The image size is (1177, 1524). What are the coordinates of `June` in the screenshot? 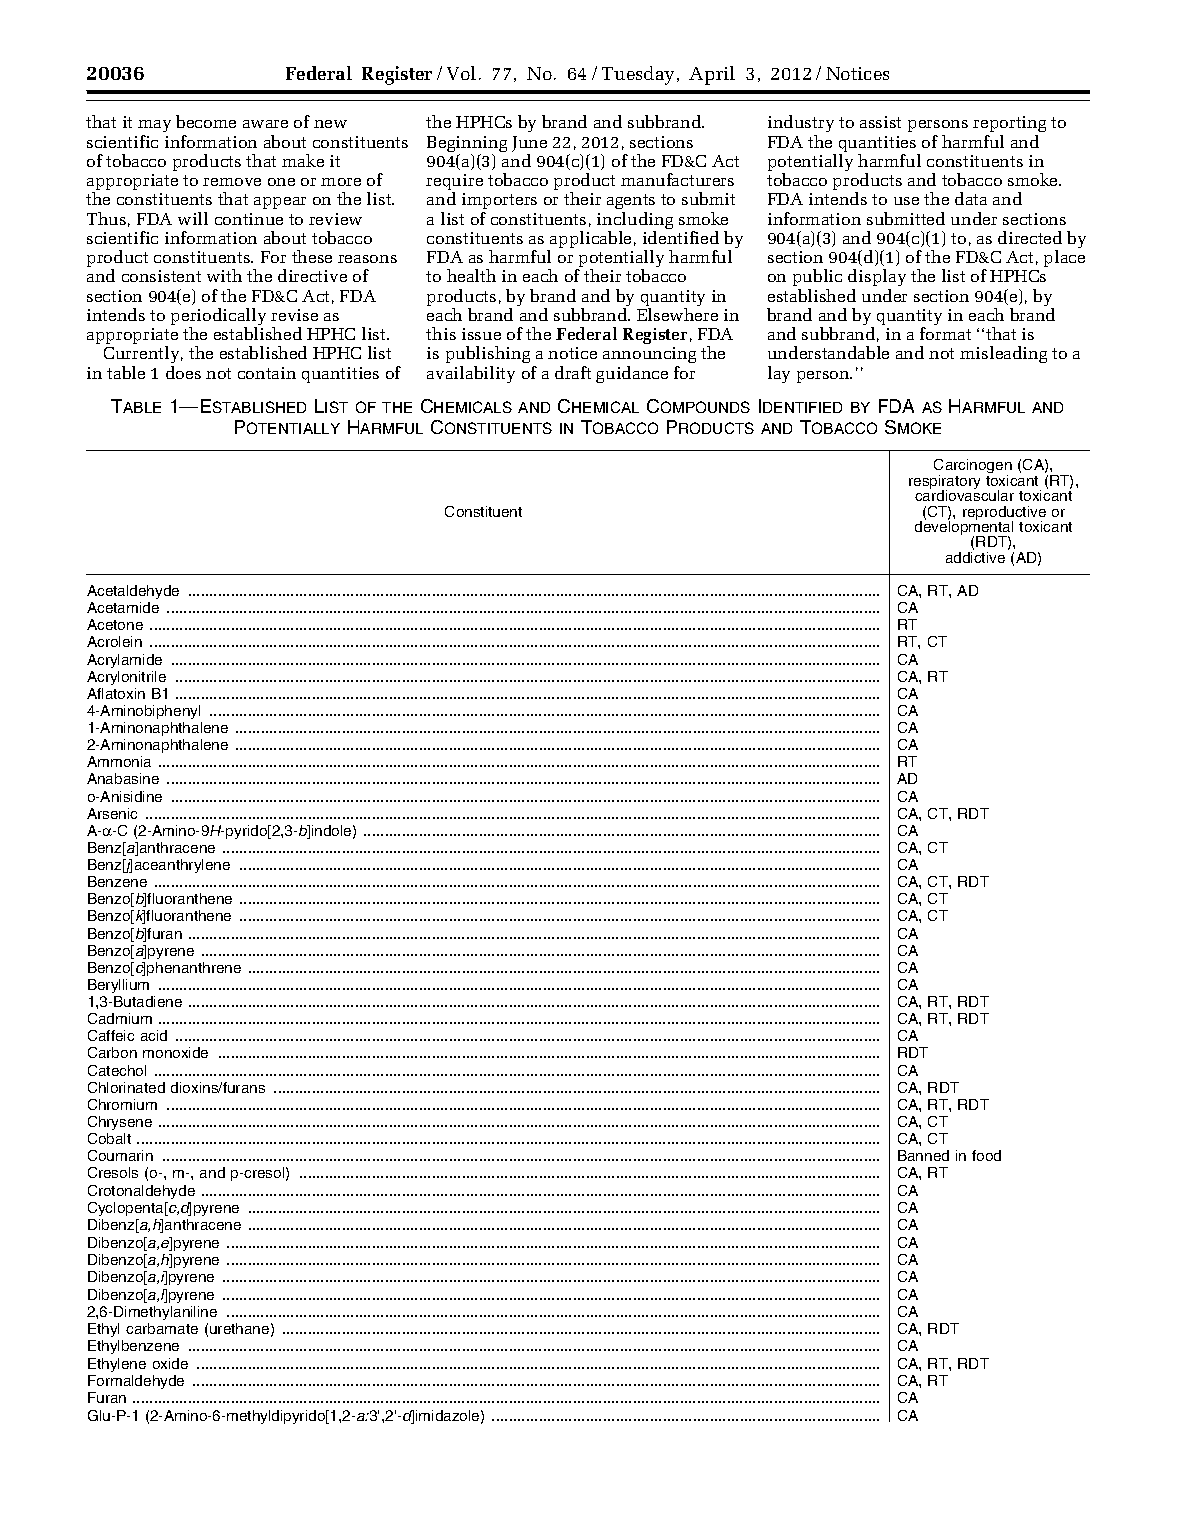 It's located at (529, 144).
